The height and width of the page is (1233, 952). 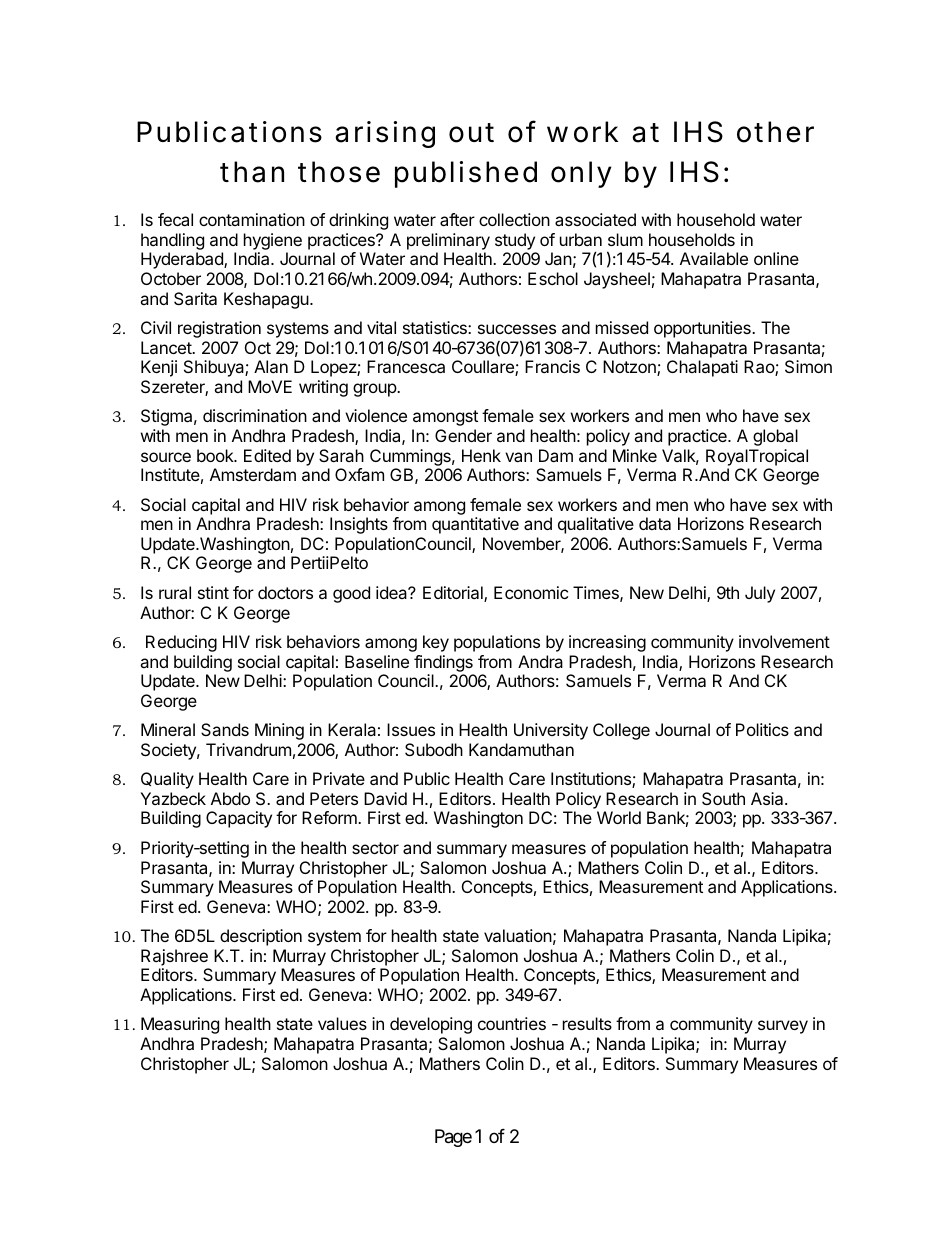 What do you see at coordinates (180, 1025) in the page?
I see `Measuring` at bounding box center [180, 1025].
